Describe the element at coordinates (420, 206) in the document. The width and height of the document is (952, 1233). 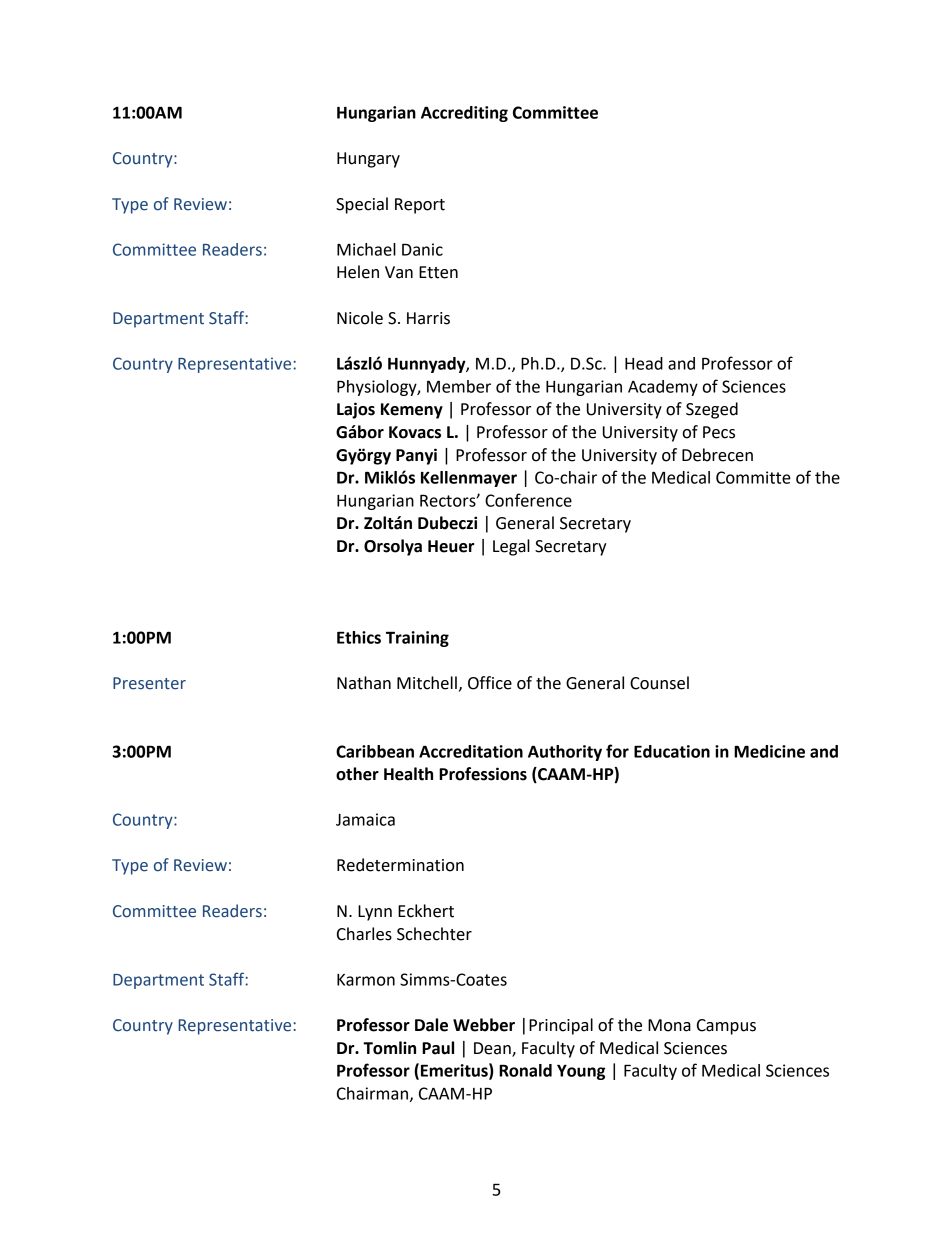
I see `Report` at that location.
